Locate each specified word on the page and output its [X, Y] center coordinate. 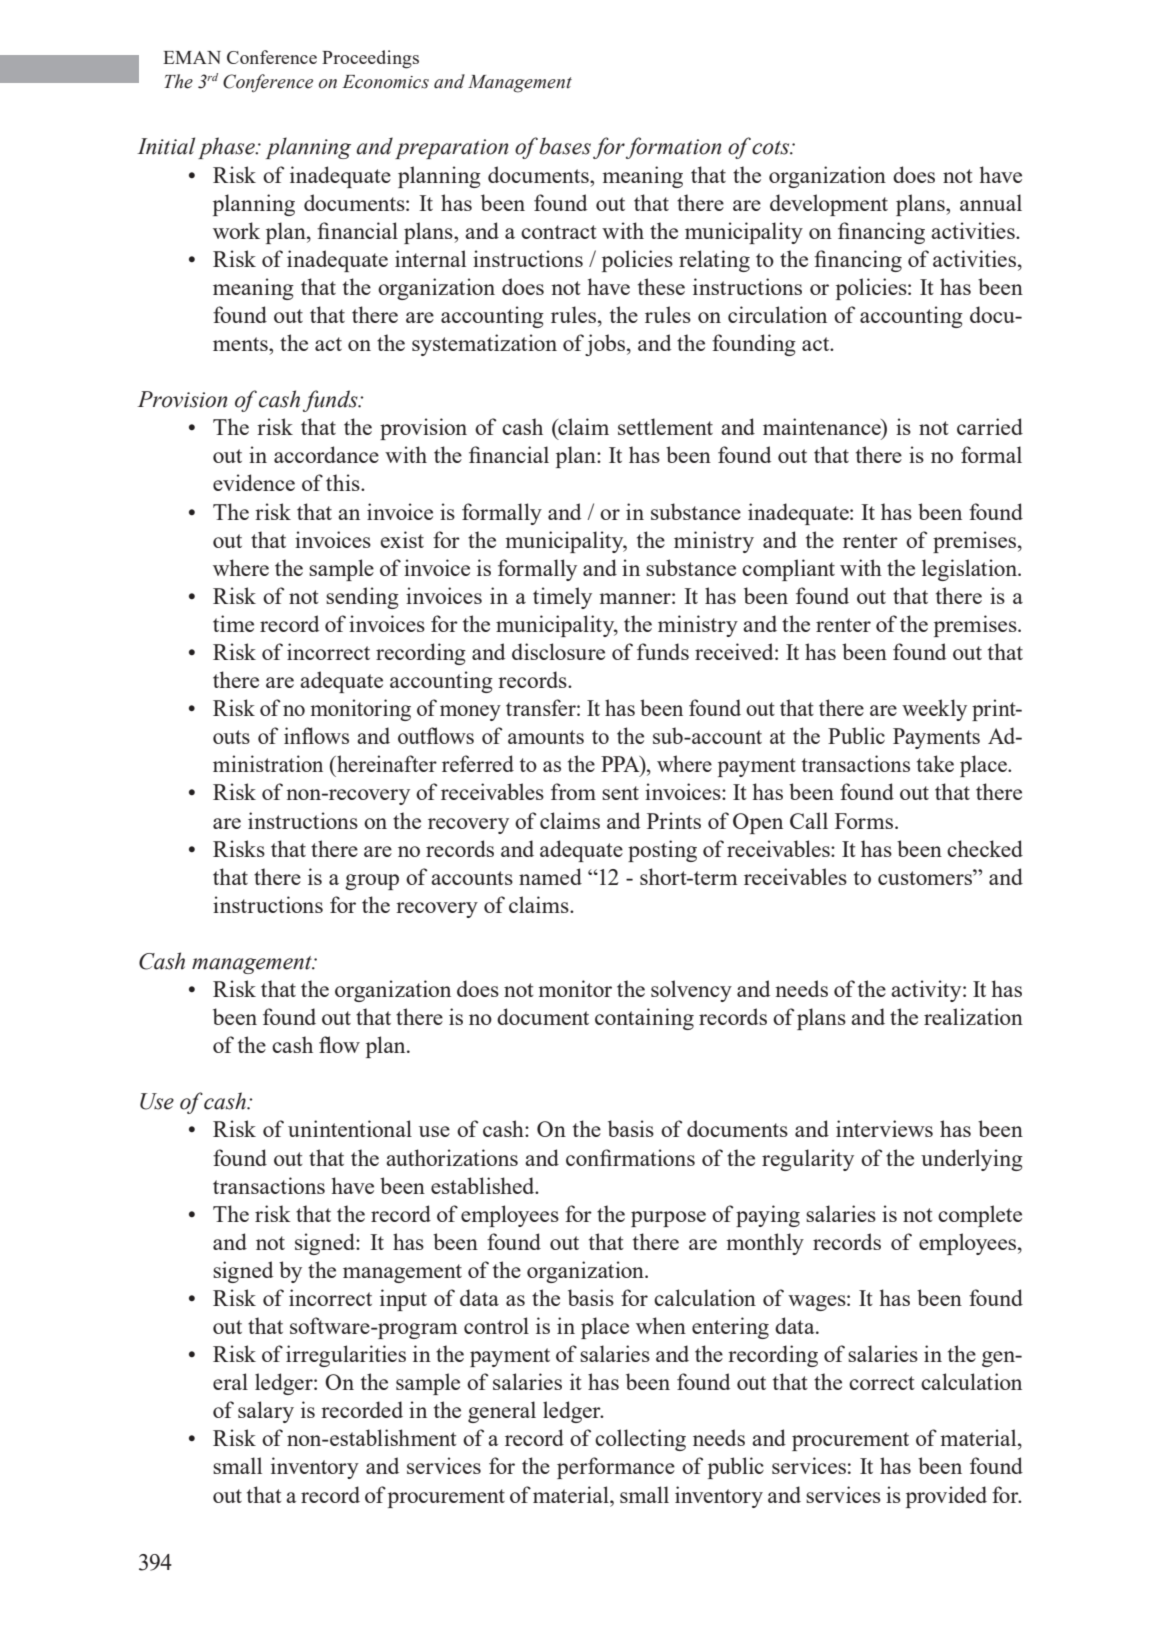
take [935, 763]
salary [266, 1412]
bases [565, 146]
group [372, 882]
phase [227, 148]
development [829, 205]
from [573, 791]
